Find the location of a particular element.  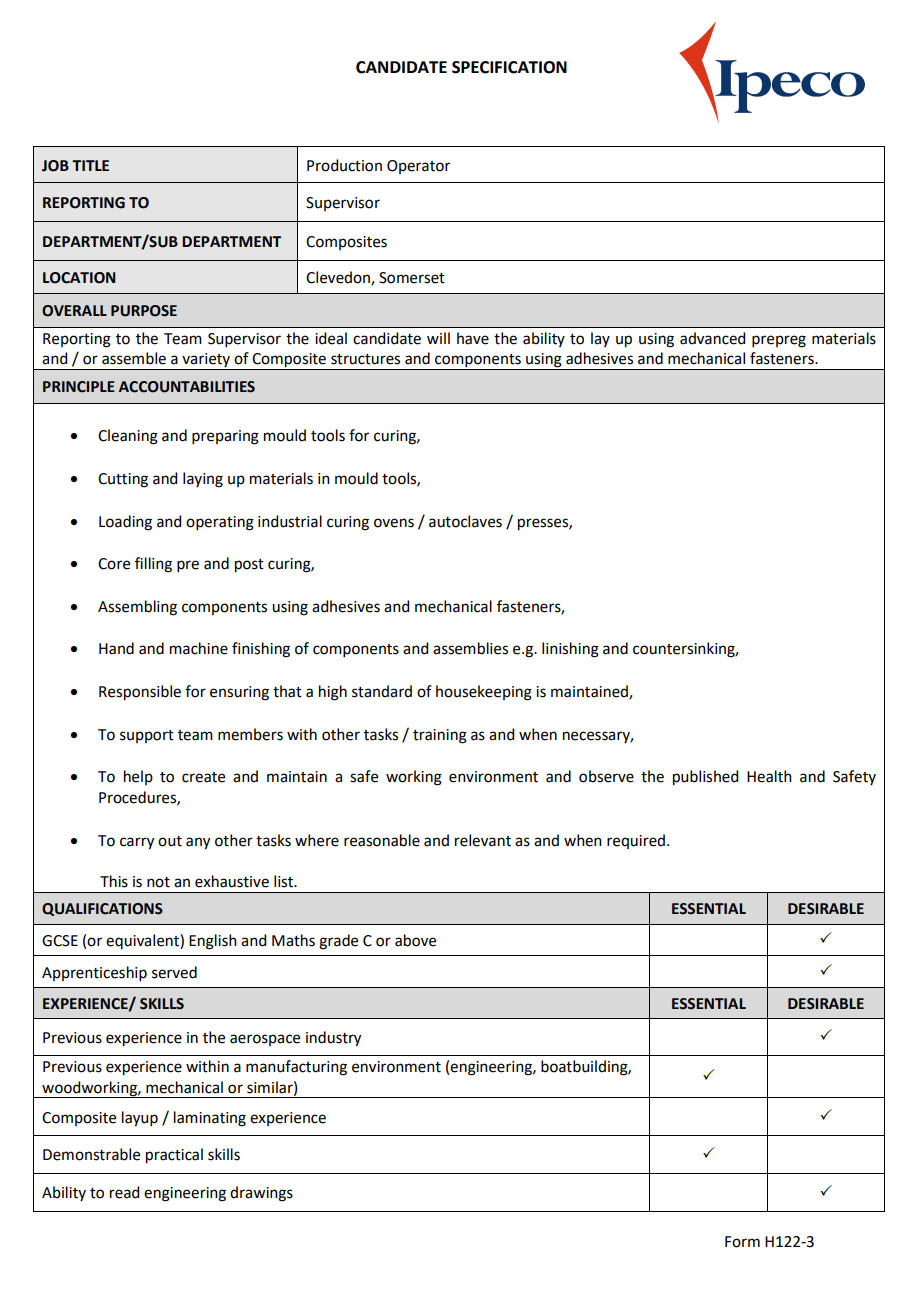

Form is located at coordinates (742, 1242).
